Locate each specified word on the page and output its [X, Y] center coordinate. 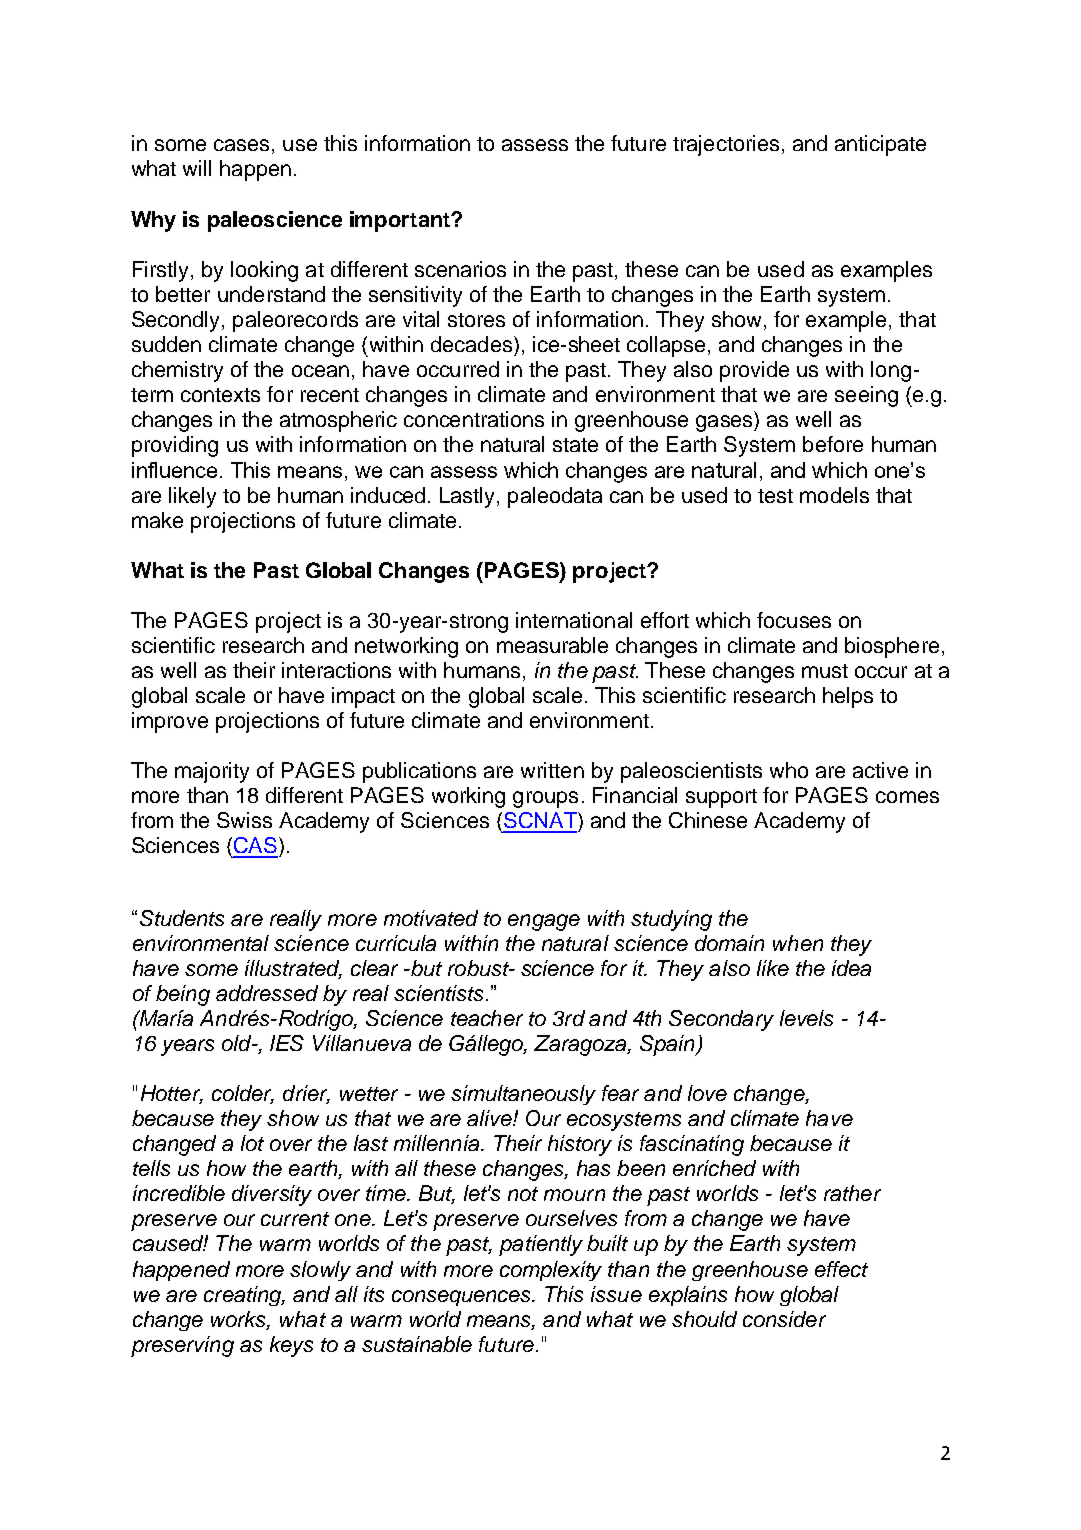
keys [291, 1346]
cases [241, 145]
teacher [487, 1018]
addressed [267, 993]
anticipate [880, 145]
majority [212, 772]
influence [174, 470]
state [575, 445]
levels [806, 1018]
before [833, 444]
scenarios [460, 269]
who [789, 770]
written [552, 770]
